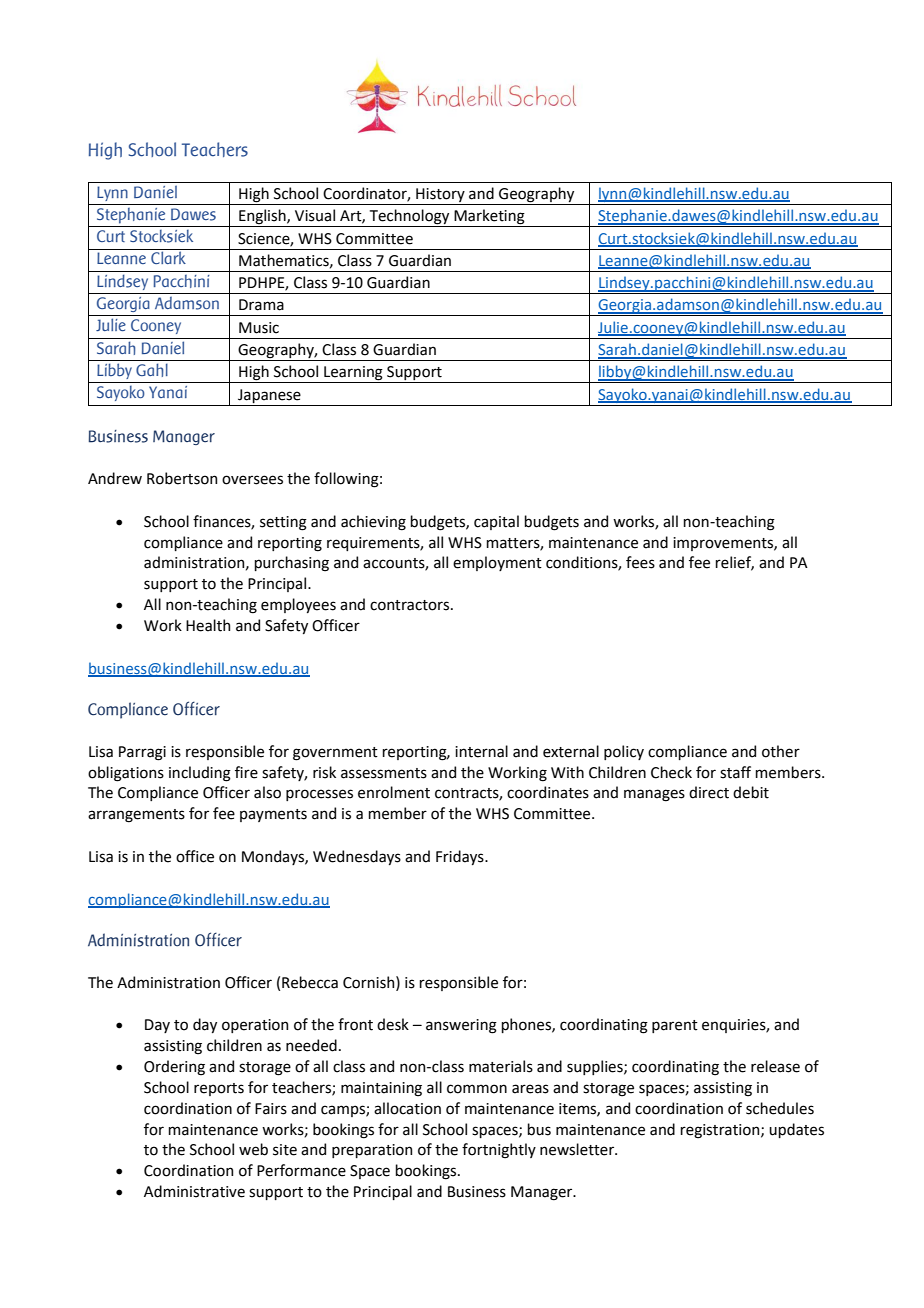 The width and height of the screenshot is (924, 1308). I want to click on Clark, so click(168, 257).
